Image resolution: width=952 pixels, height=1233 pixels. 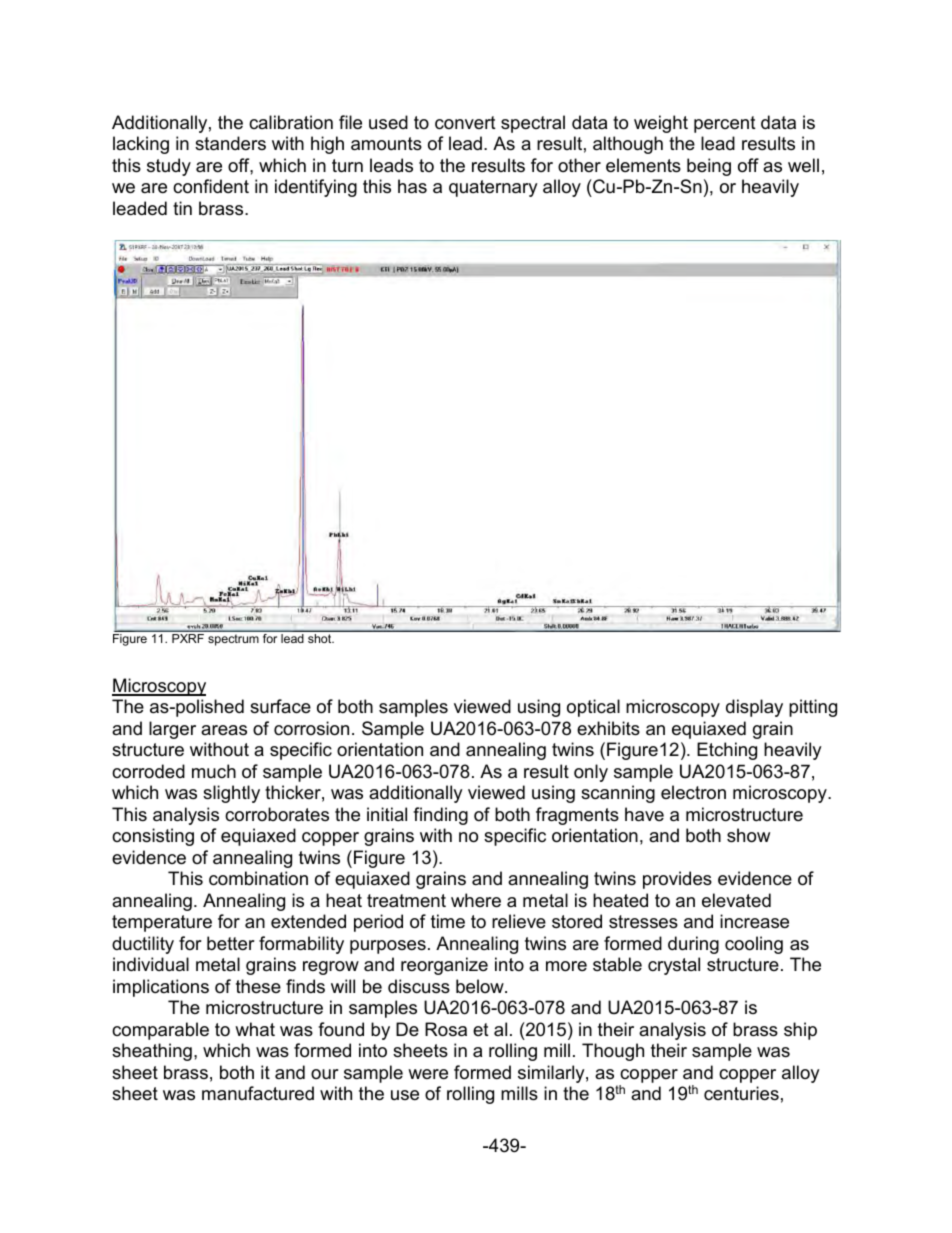 I want to click on Etching, so click(x=727, y=751).
